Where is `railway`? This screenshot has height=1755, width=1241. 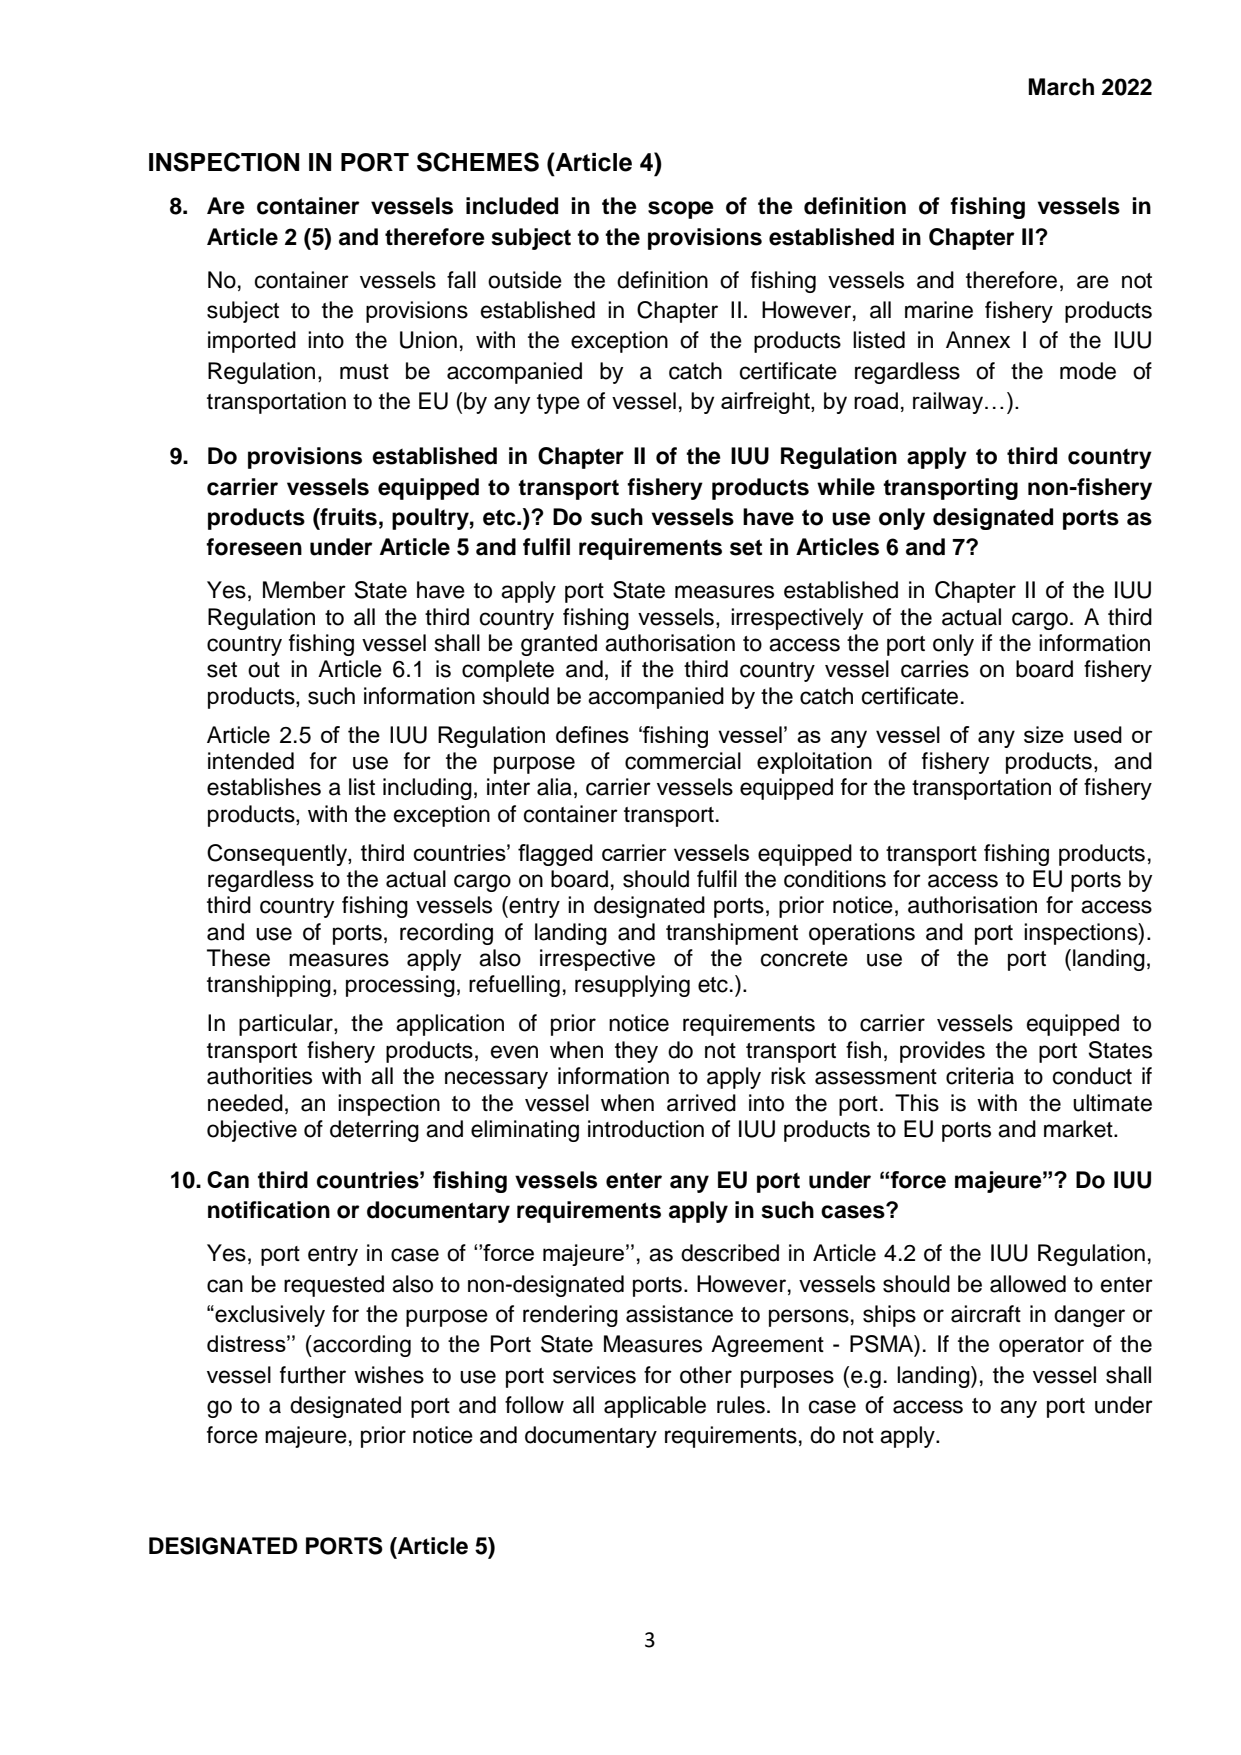 railway is located at coordinates (948, 403).
